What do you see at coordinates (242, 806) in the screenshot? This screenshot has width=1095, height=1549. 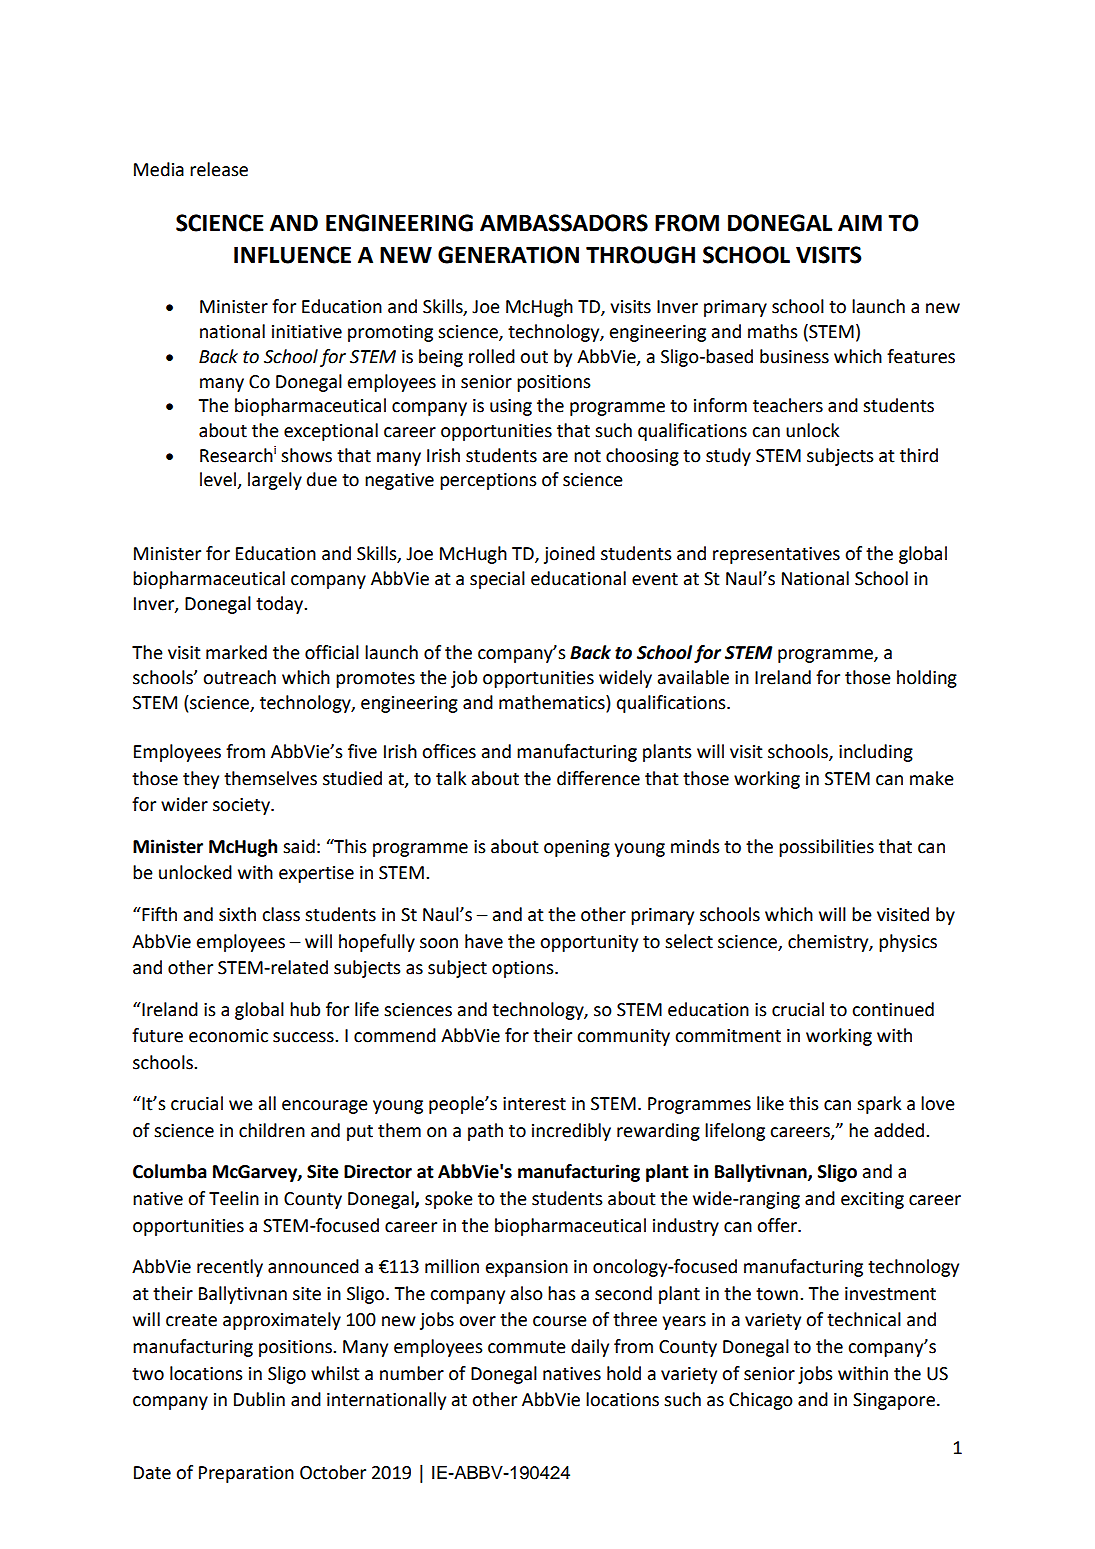 I see `society` at bounding box center [242, 806].
